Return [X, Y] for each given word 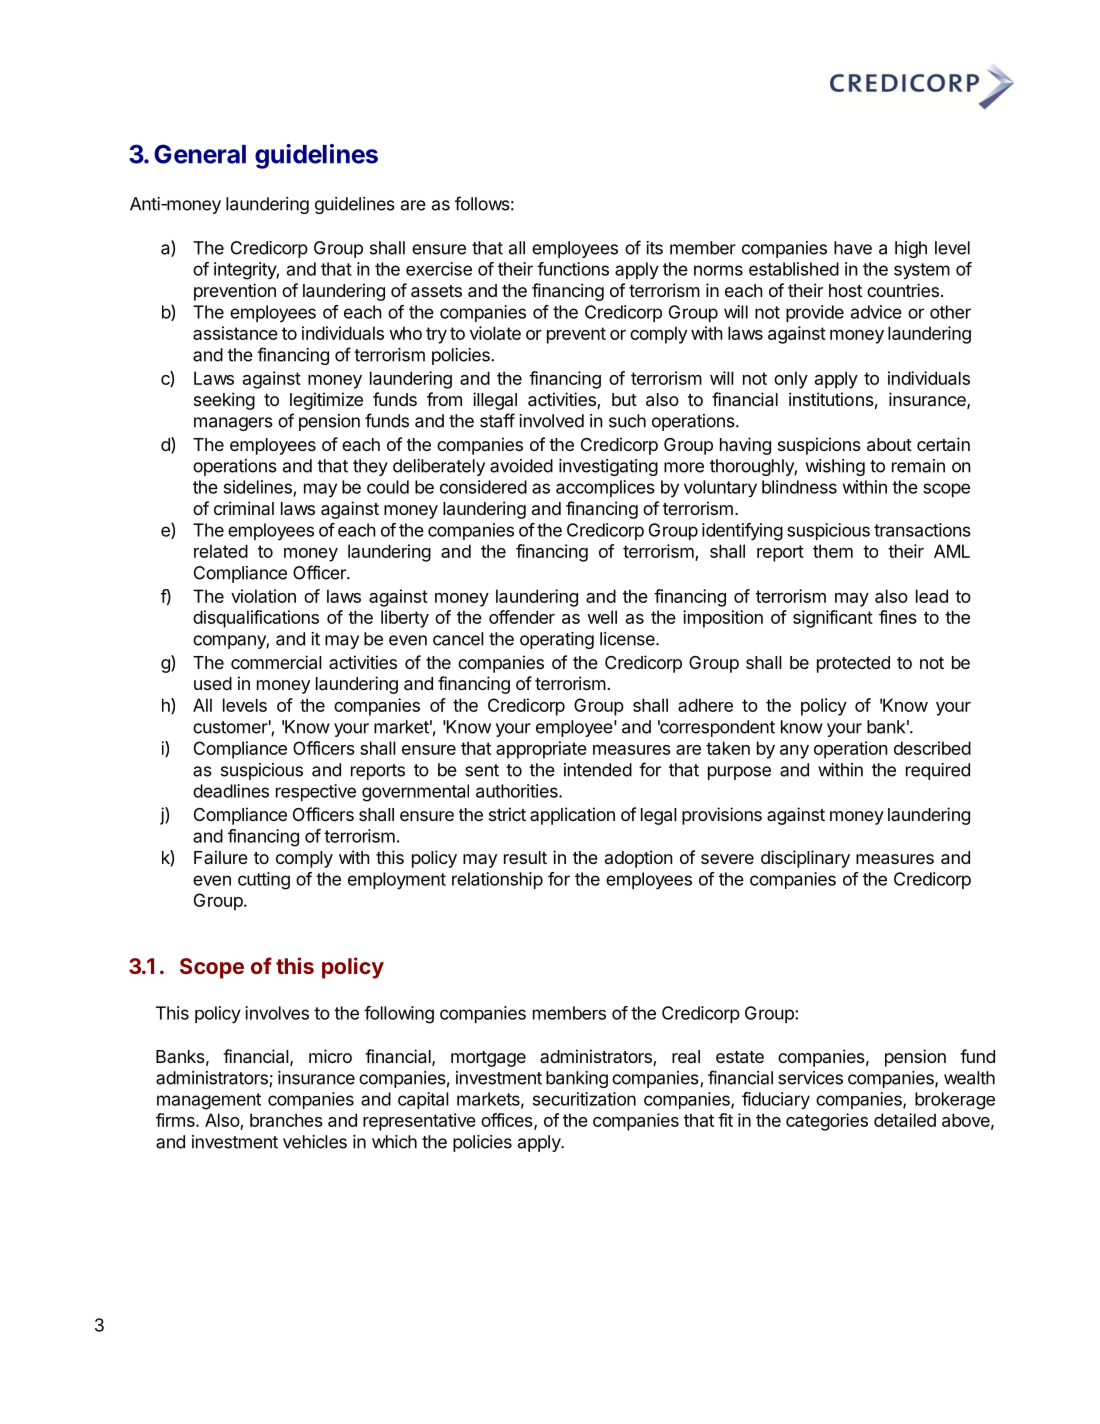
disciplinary [805, 859]
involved [551, 421]
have [853, 248]
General [200, 154]
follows [482, 203]
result [525, 857]
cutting [264, 881]
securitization [584, 1099]
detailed [905, 1120]
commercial [276, 662]
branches [286, 1120]
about [889, 445]
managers [233, 424]
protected [853, 664]
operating [557, 640]
